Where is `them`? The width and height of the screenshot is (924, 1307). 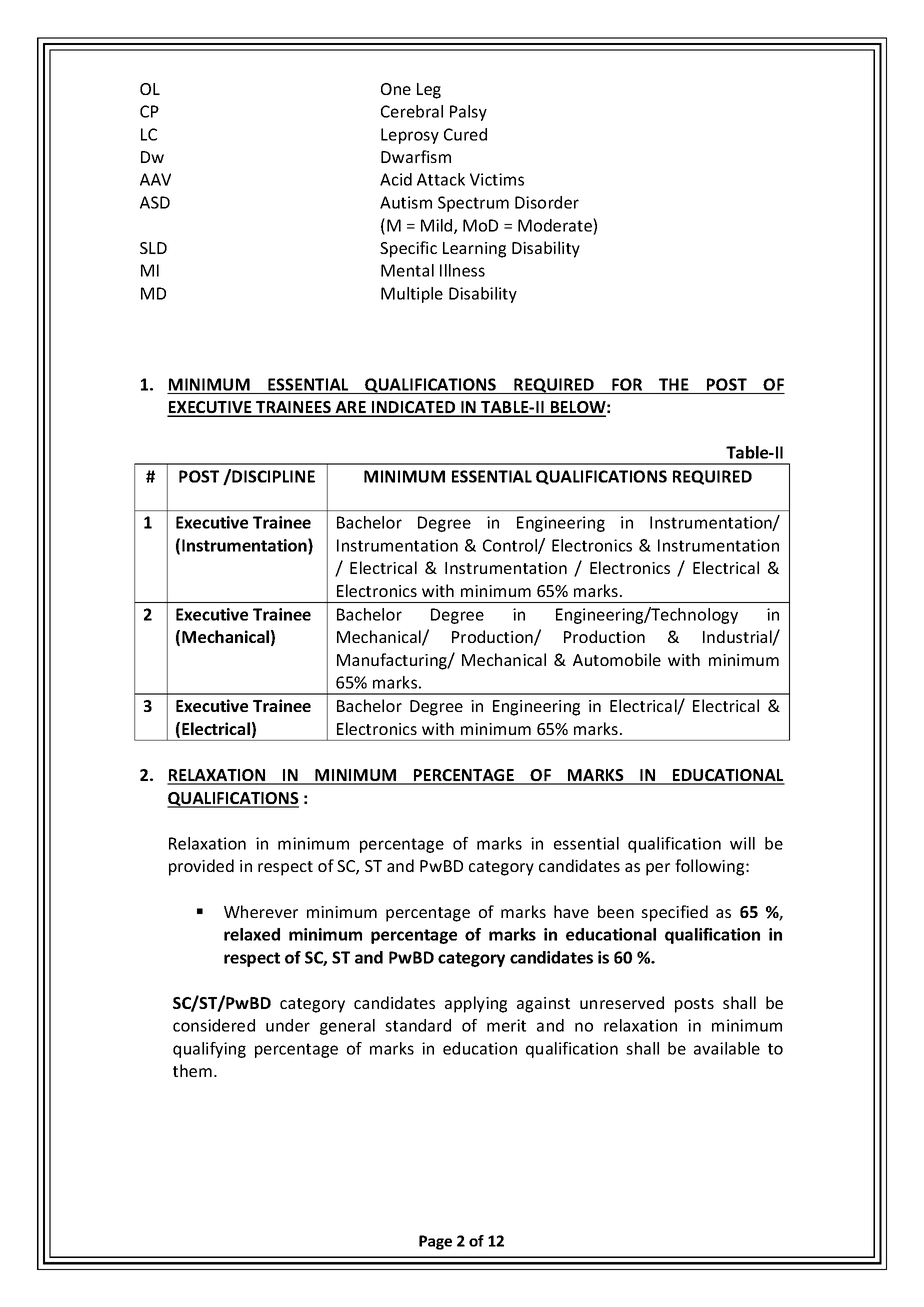 them is located at coordinates (192, 1070).
